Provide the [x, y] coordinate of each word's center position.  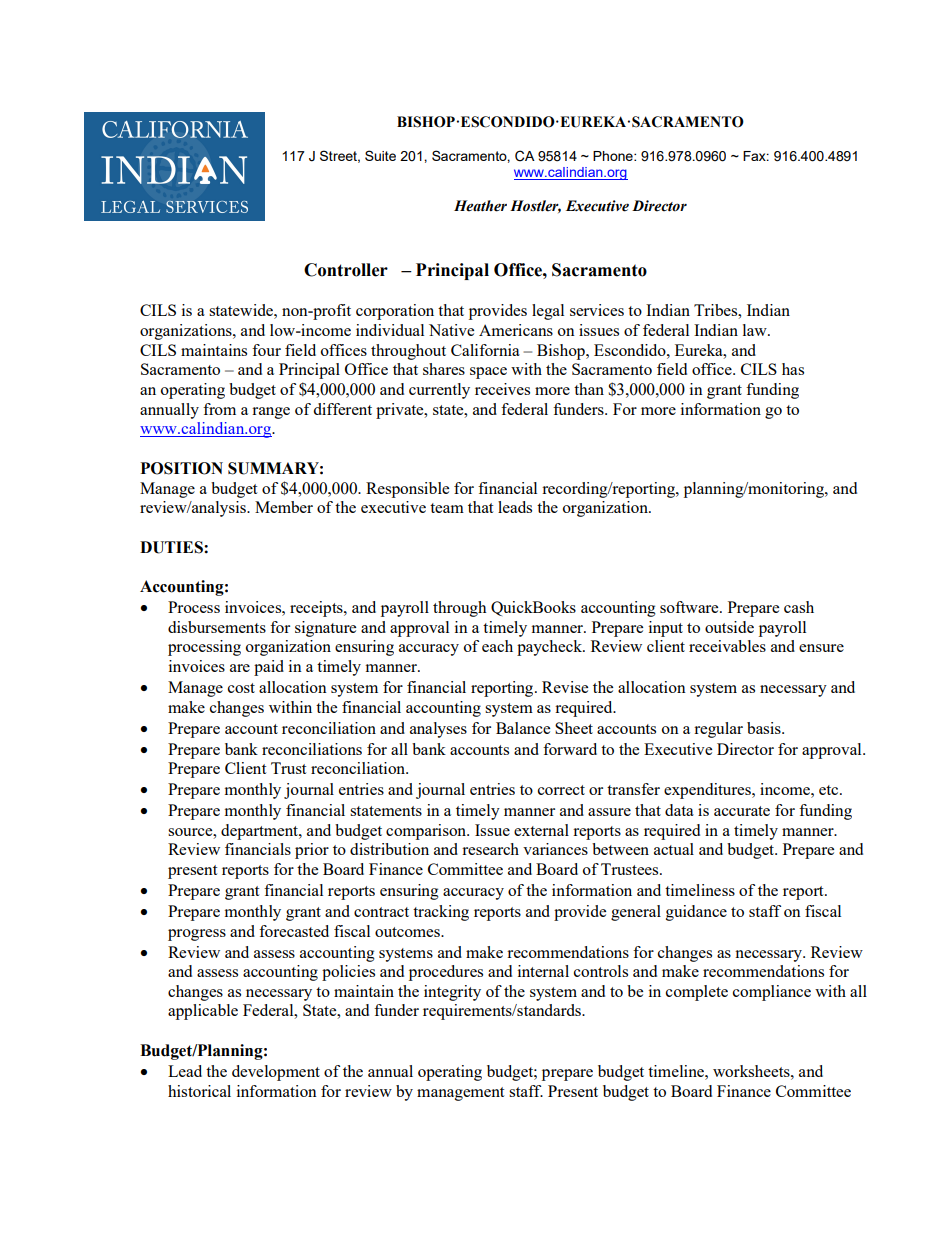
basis [765, 728]
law [756, 330]
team [447, 508]
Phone [614, 156]
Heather [480, 206]
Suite [380, 155]
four [266, 350]
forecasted [294, 931]
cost [241, 688]
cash [799, 607]
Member [284, 507]
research [490, 849]
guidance [696, 913]
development [276, 1073]
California [485, 350]
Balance [523, 728]
